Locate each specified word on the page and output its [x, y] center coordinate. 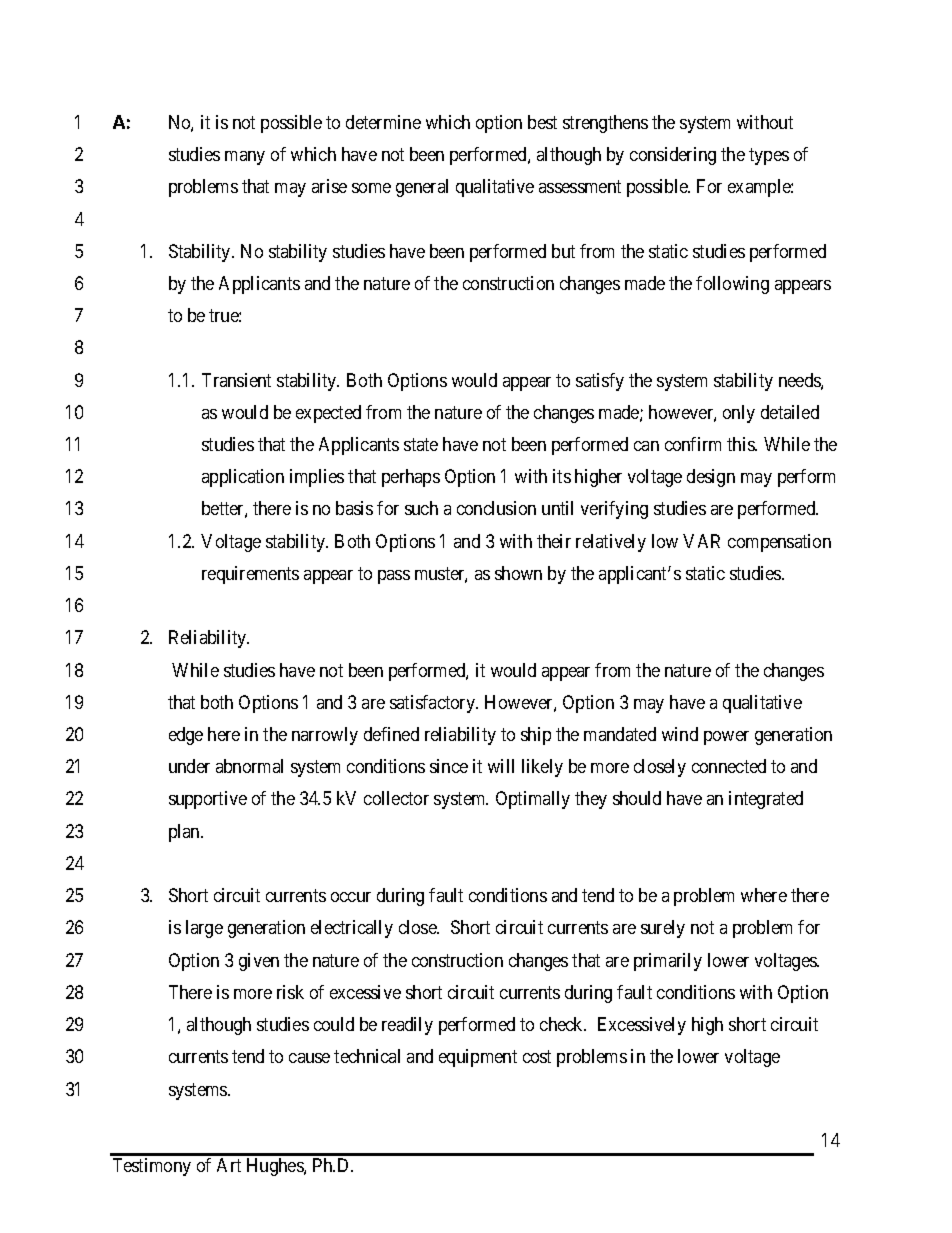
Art [229, 1165]
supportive [208, 800]
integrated [766, 800]
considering [673, 156]
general [422, 188]
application [243, 478]
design [711, 478]
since [449, 766]
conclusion [496, 508]
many [245, 158]
